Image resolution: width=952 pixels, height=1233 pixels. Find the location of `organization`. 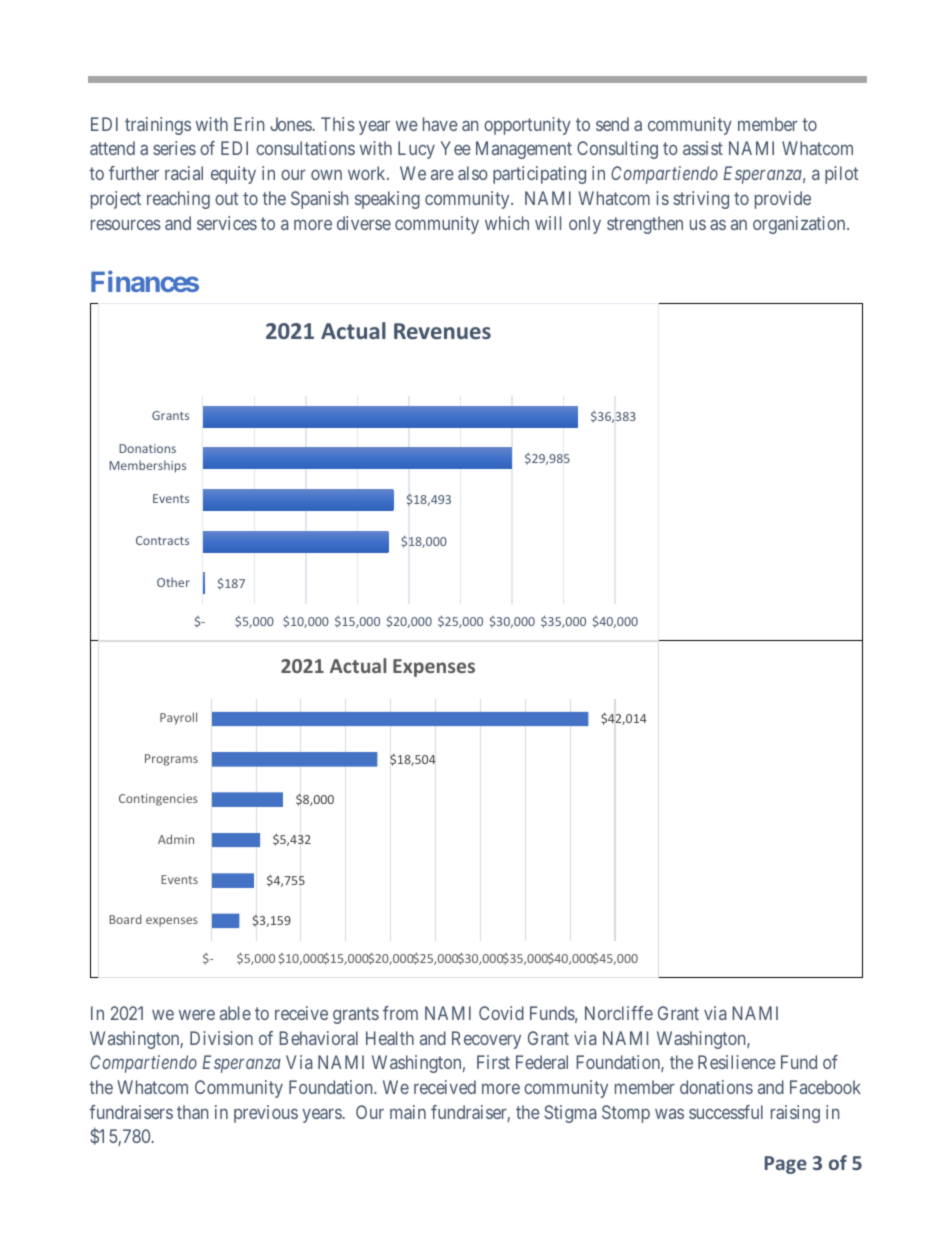

organization is located at coordinates (800, 225).
